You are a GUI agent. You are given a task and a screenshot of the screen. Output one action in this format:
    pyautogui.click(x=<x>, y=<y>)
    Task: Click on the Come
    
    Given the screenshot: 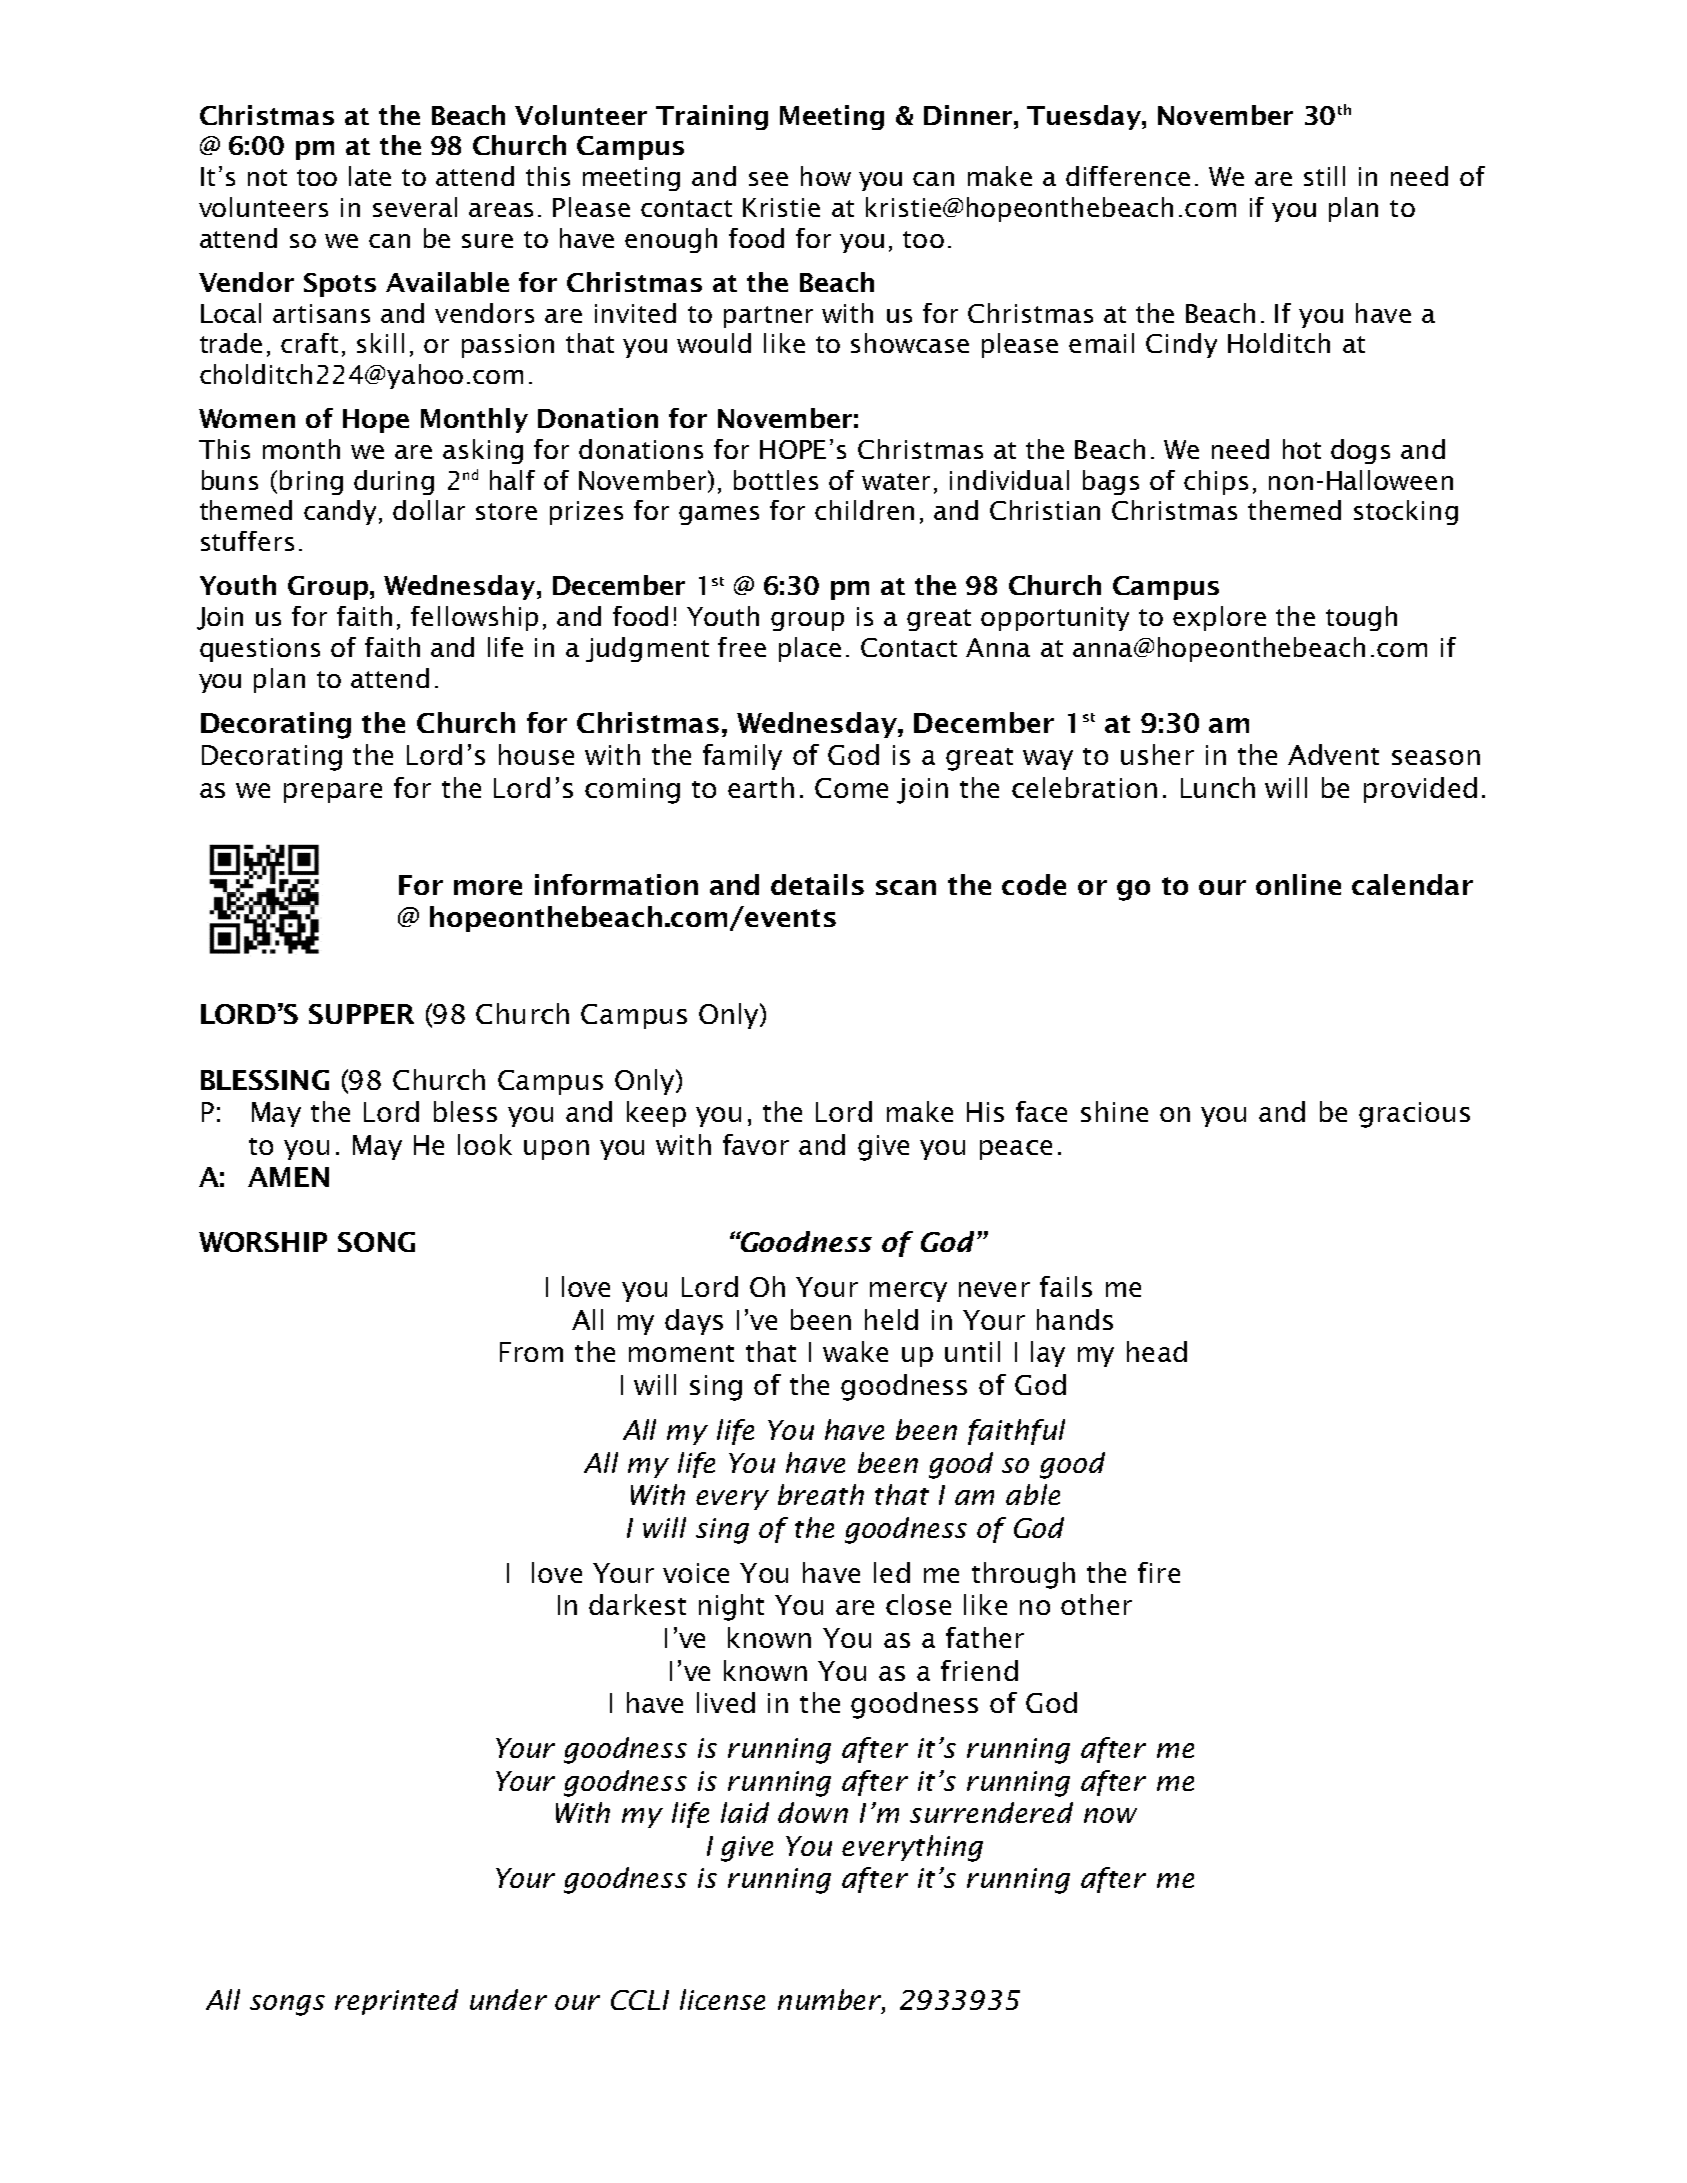 What is the action you would take?
    pyautogui.click(x=851, y=788)
